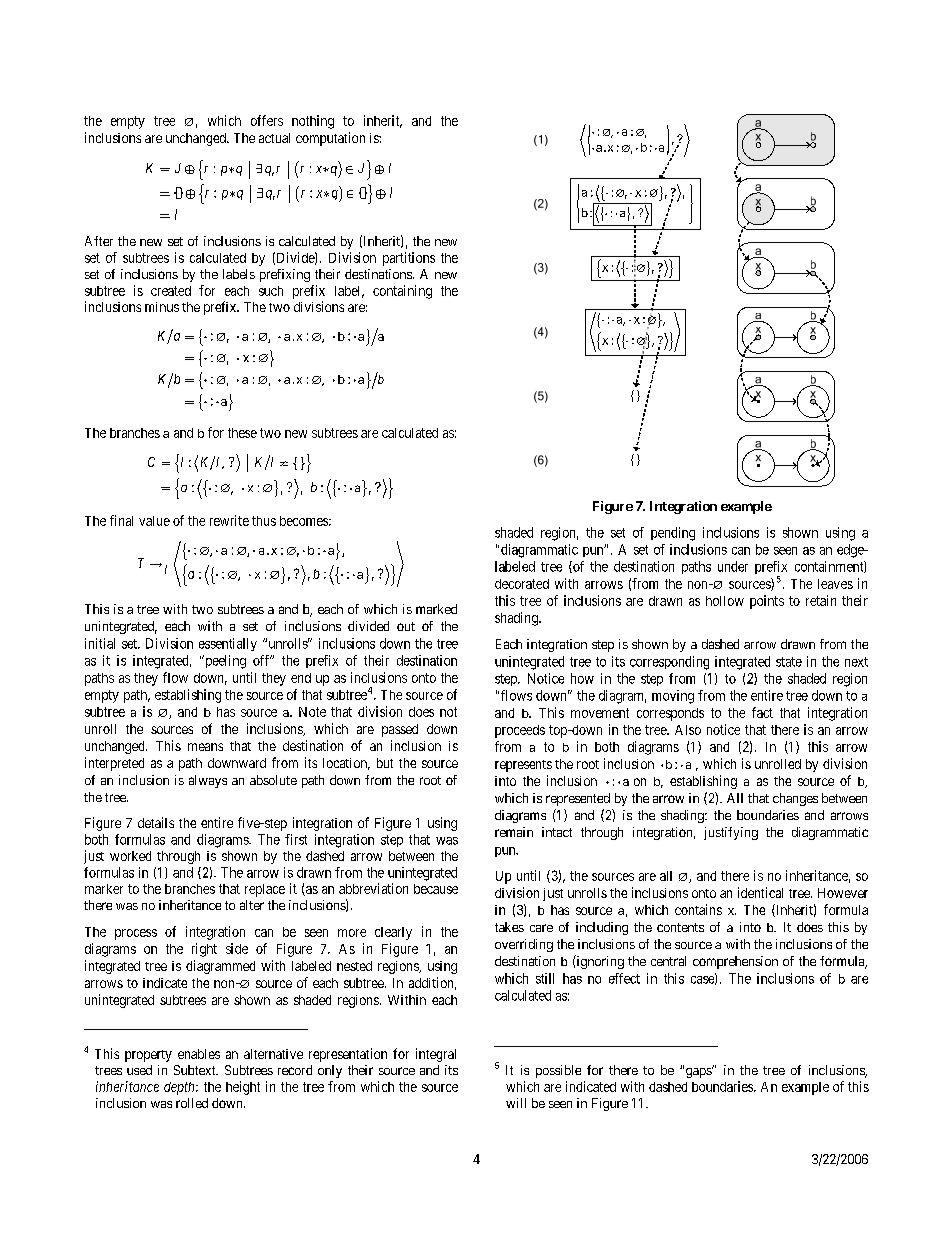 This document has width=952, height=1233. What do you see at coordinates (409, 259) in the document?
I see `partitions` at bounding box center [409, 259].
